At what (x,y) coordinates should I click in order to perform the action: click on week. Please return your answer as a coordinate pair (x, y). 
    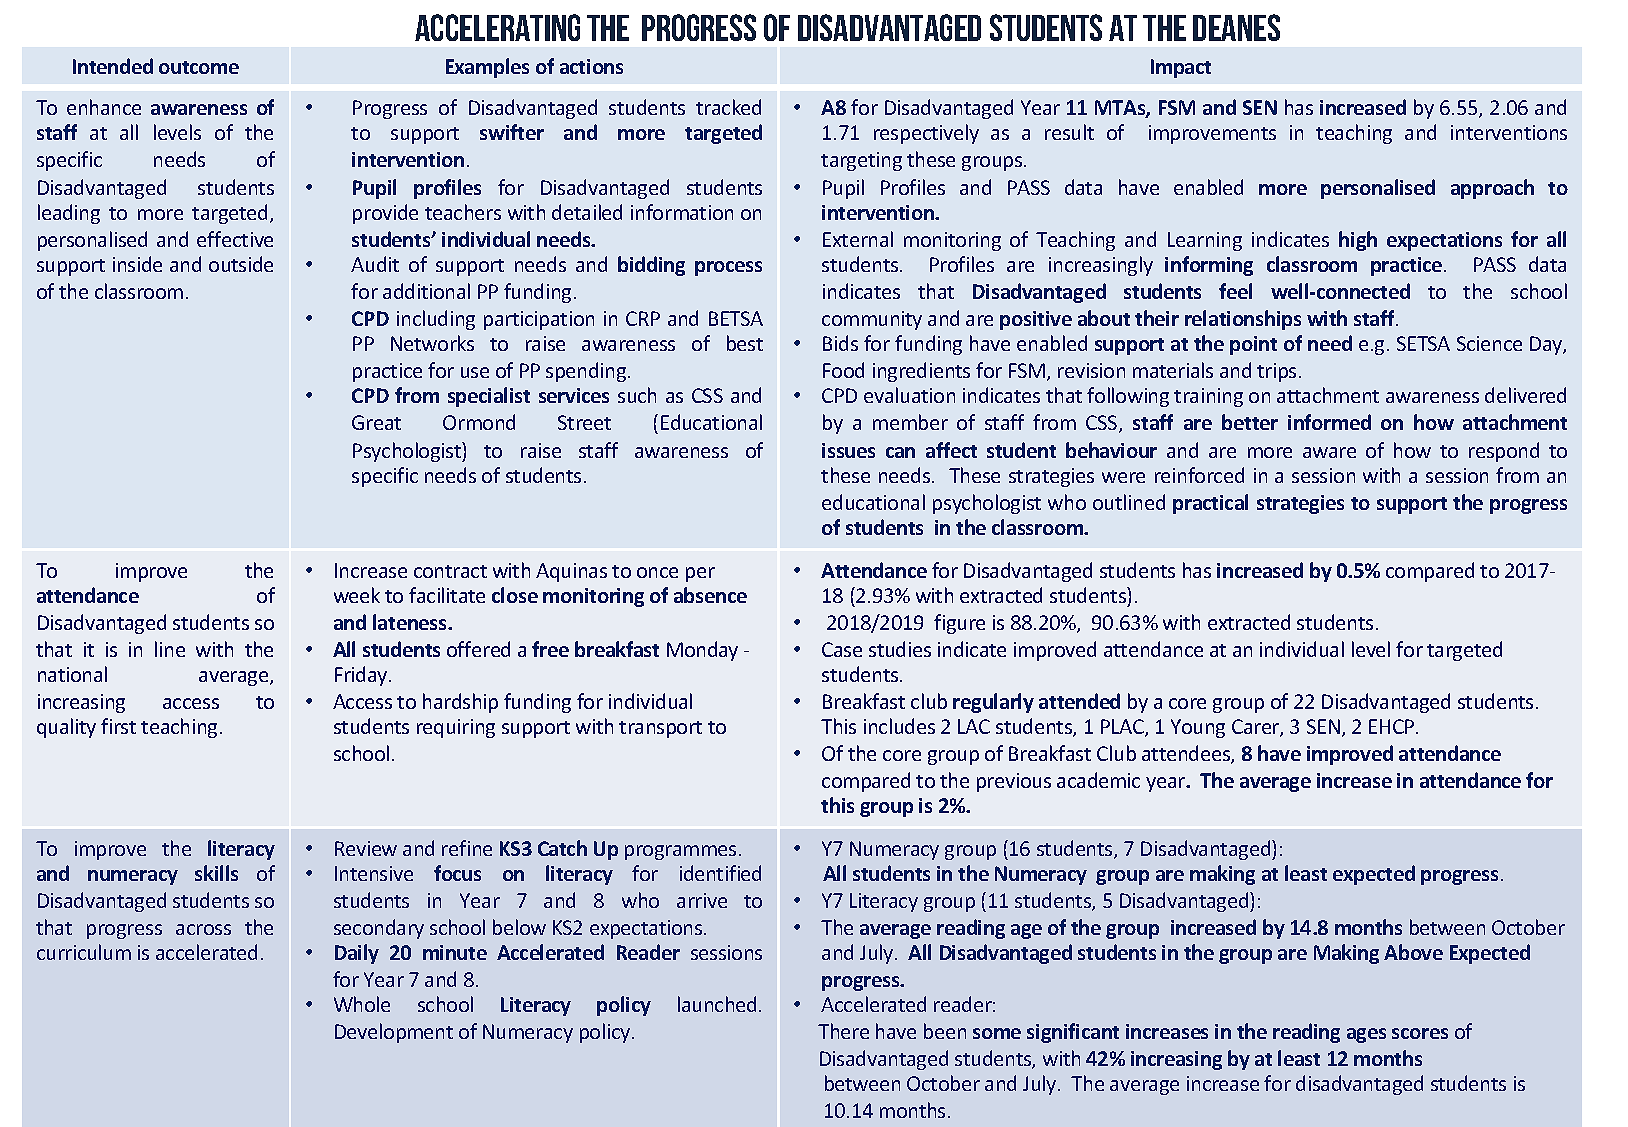
    Looking at the image, I should click on (357, 595).
